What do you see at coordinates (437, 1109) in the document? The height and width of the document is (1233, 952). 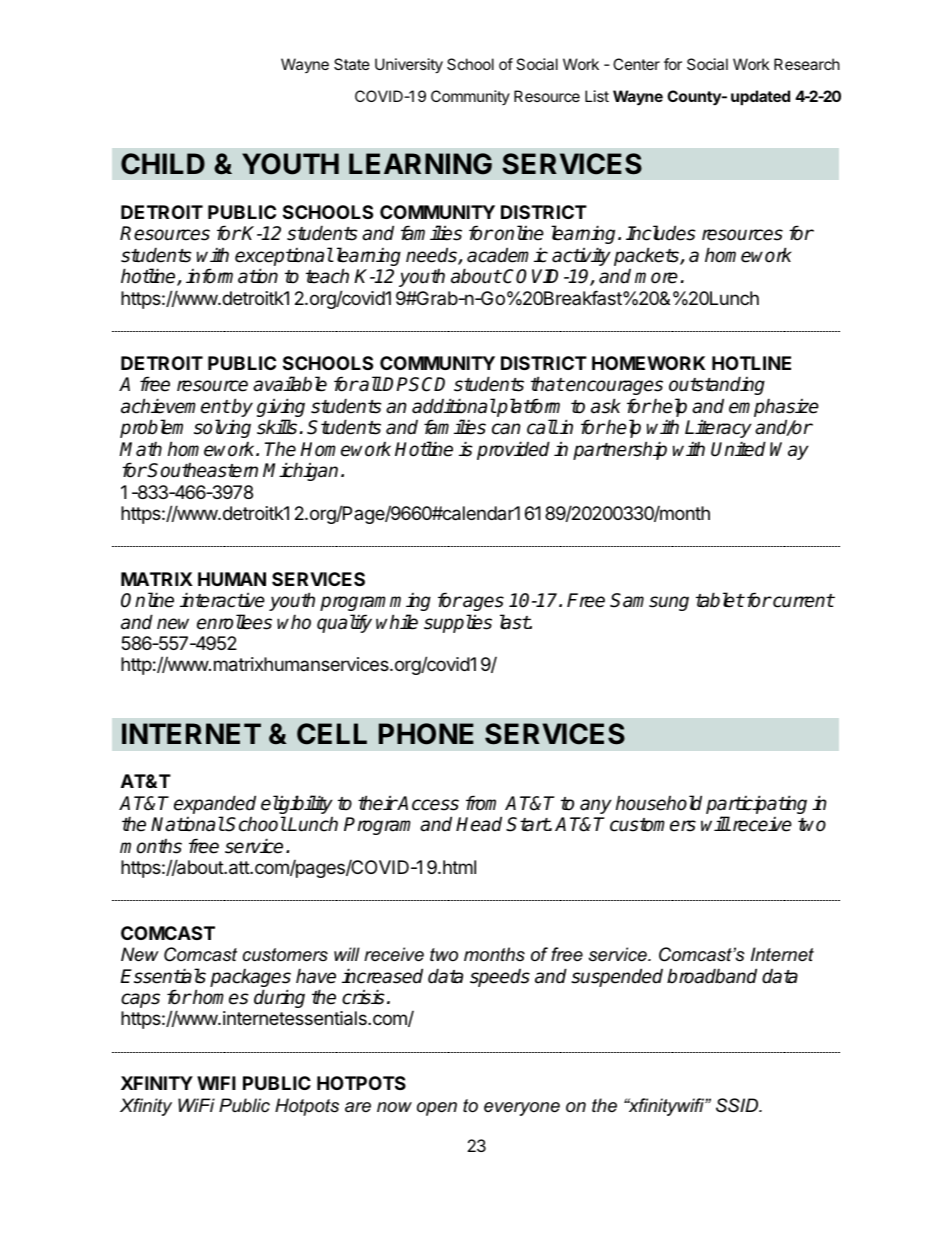 I see `open` at bounding box center [437, 1109].
